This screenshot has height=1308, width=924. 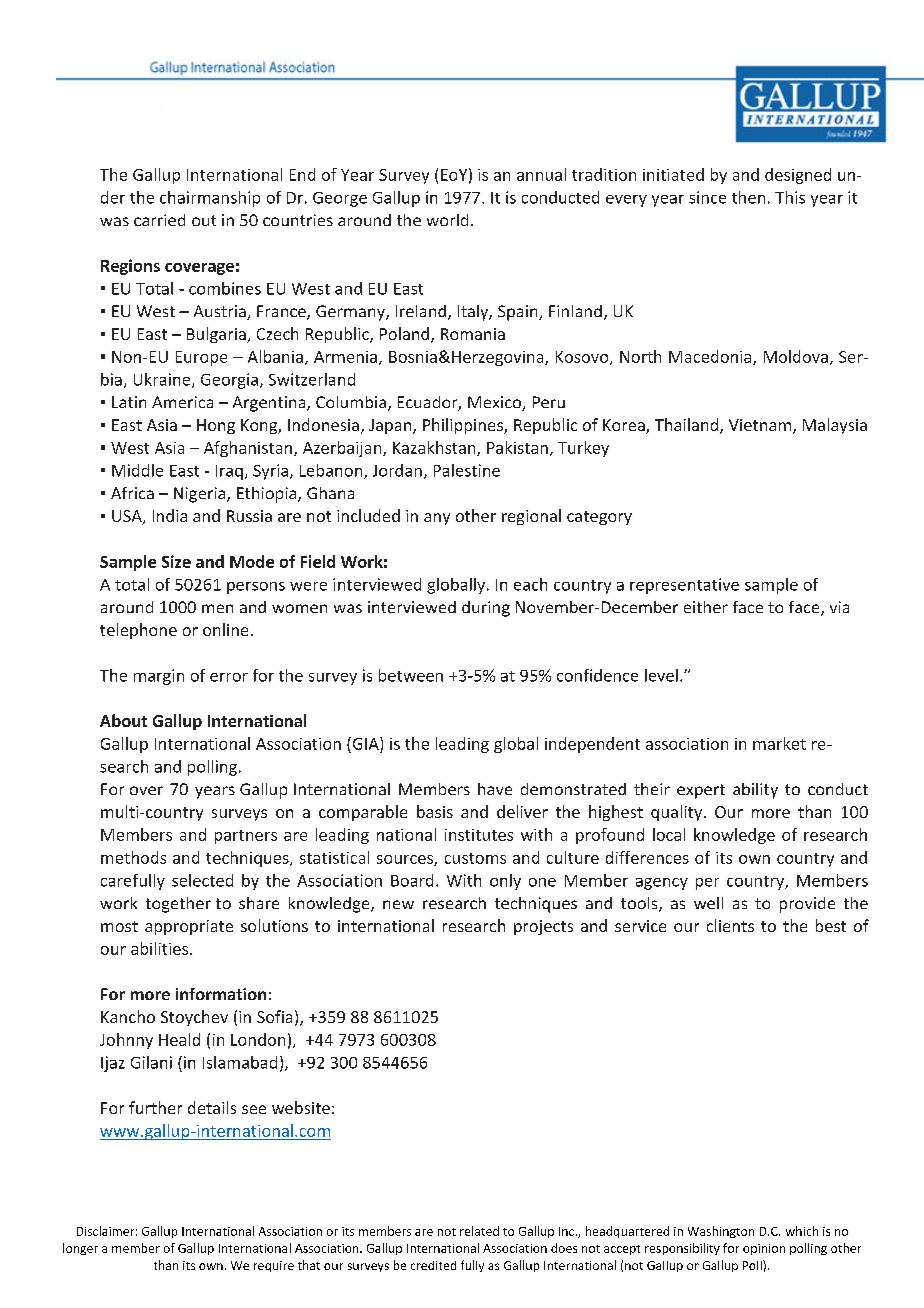 What do you see at coordinates (123, 720) in the screenshot?
I see `About` at bounding box center [123, 720].
